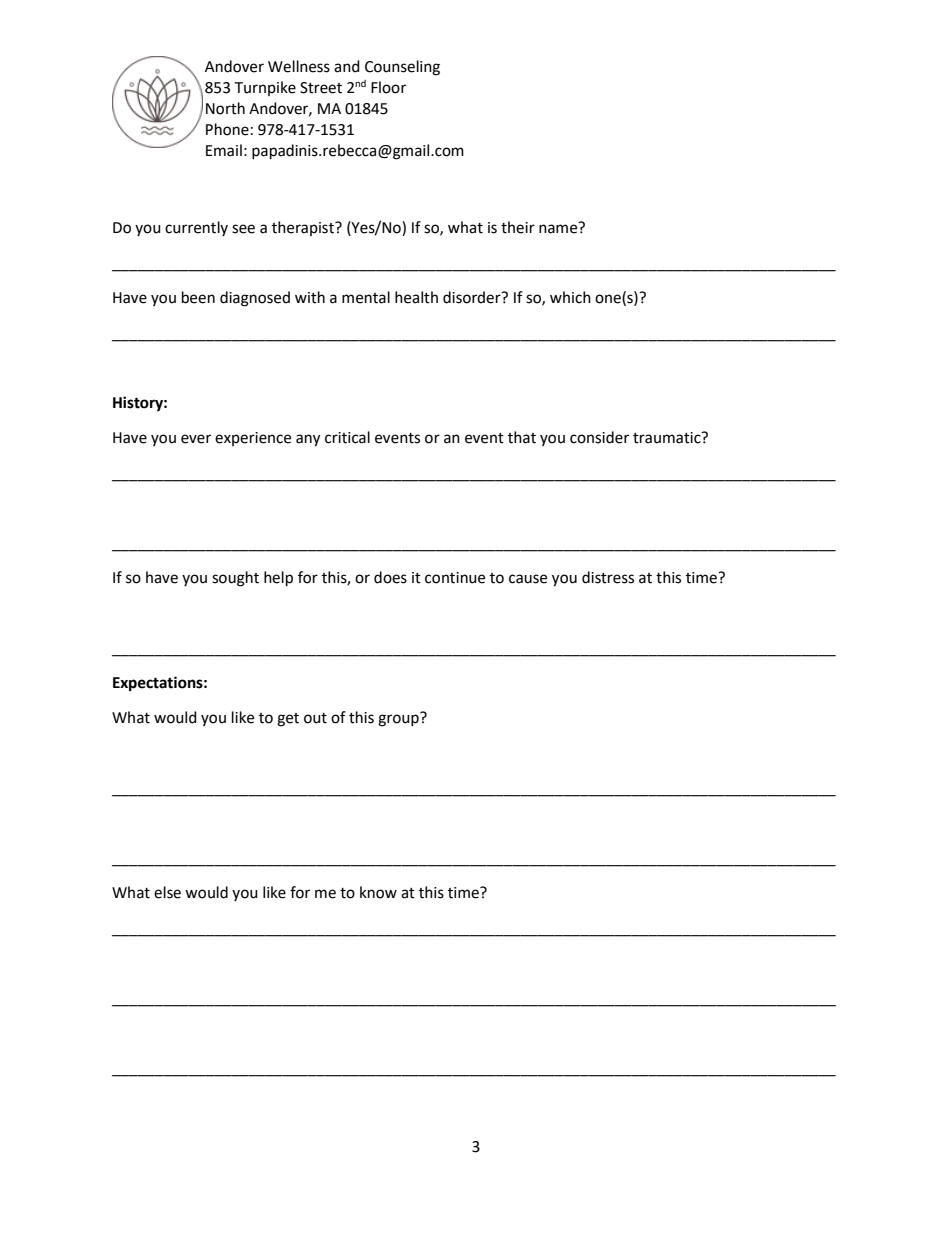 The width and height of the screenshot is (952, 1233). Describe the element at coordinates (288, 720) in the screenshot. I see `get` at that location.
